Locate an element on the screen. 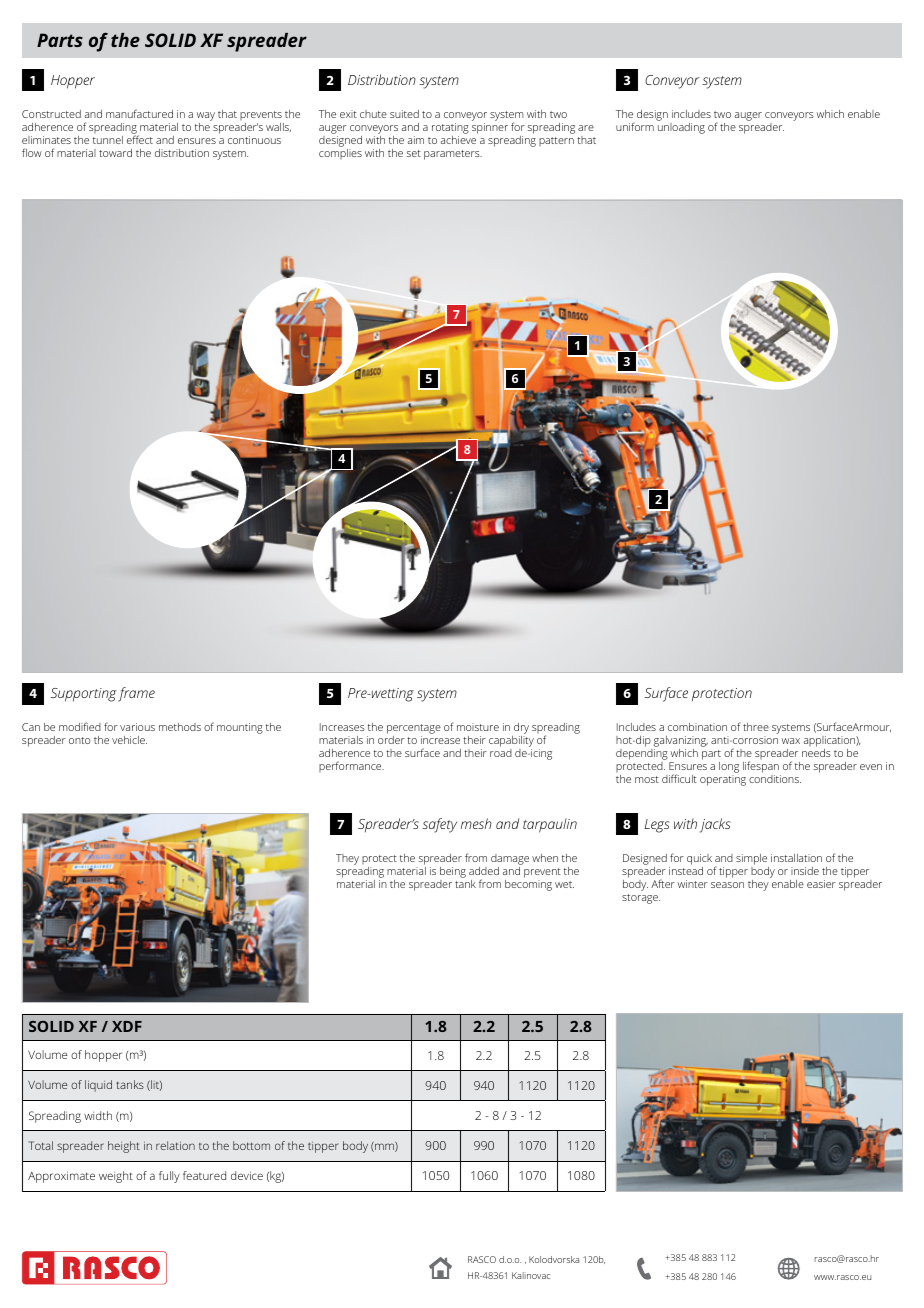 This screenshot has width=924, height=1308. unloading is located at coordinates (681, 127).
